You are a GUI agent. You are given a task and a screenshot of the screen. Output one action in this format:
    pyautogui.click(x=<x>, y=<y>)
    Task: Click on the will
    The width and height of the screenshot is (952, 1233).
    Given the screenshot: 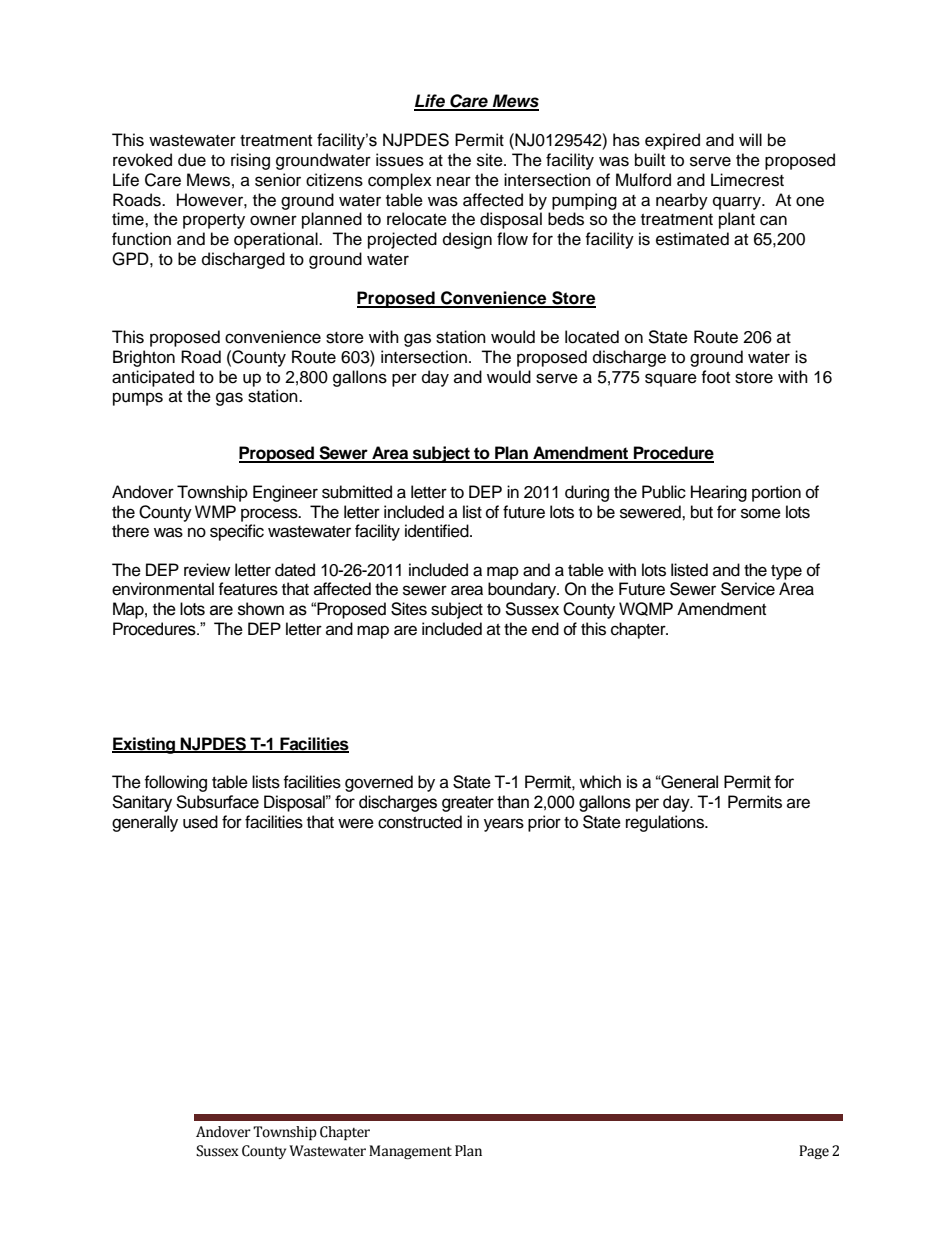 What is the action you would take?
    pyautogui.click(x=750, y=139)
